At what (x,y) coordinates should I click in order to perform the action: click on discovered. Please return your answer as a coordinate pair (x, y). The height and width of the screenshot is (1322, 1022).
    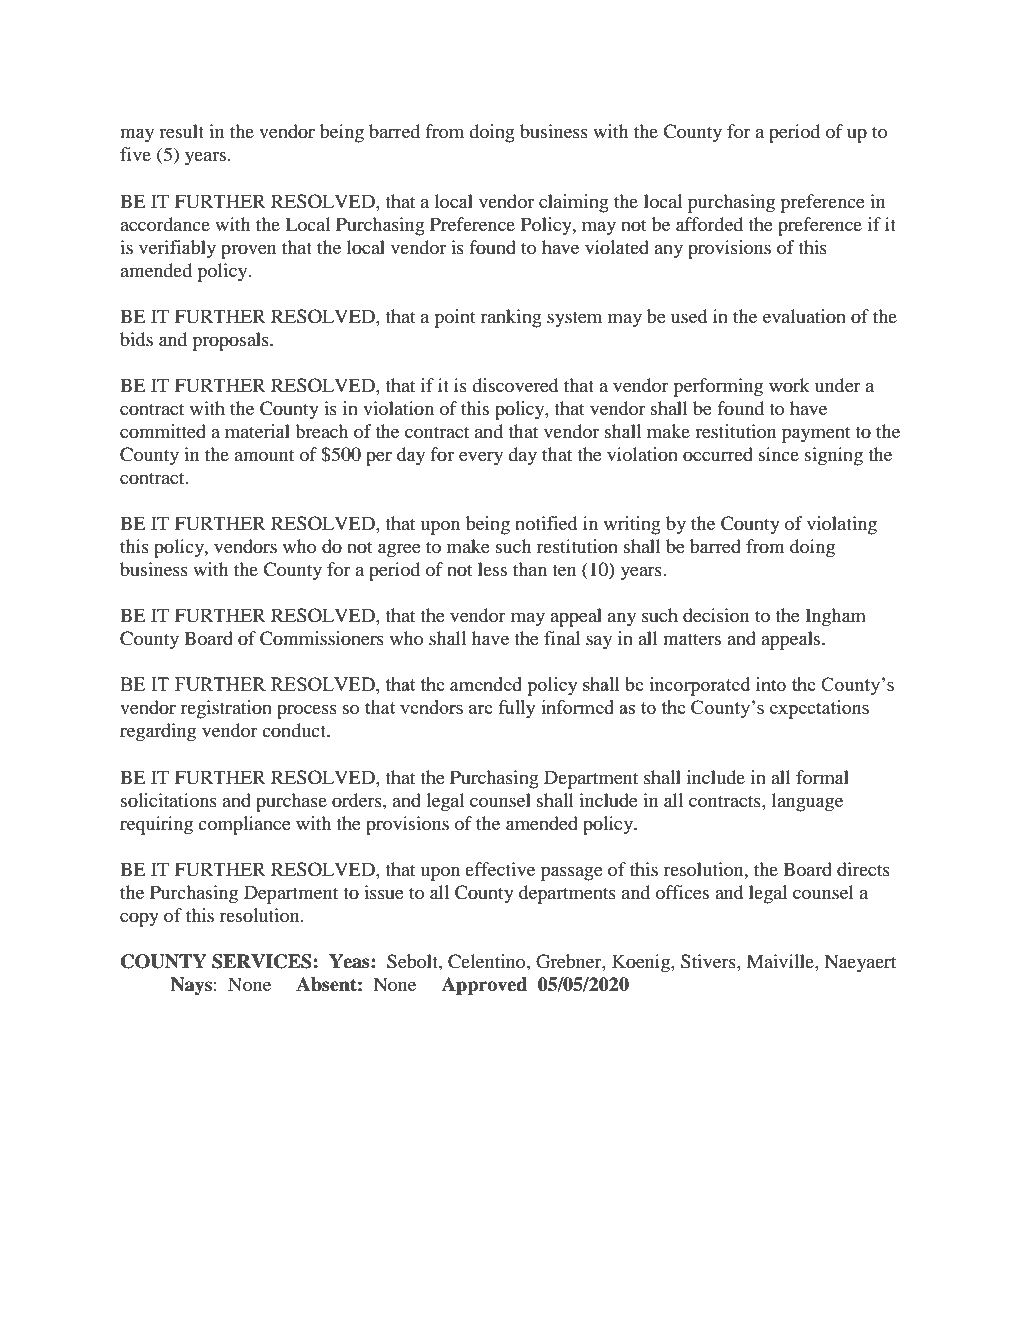
    Looking at the image, I should click on (515, 385).
